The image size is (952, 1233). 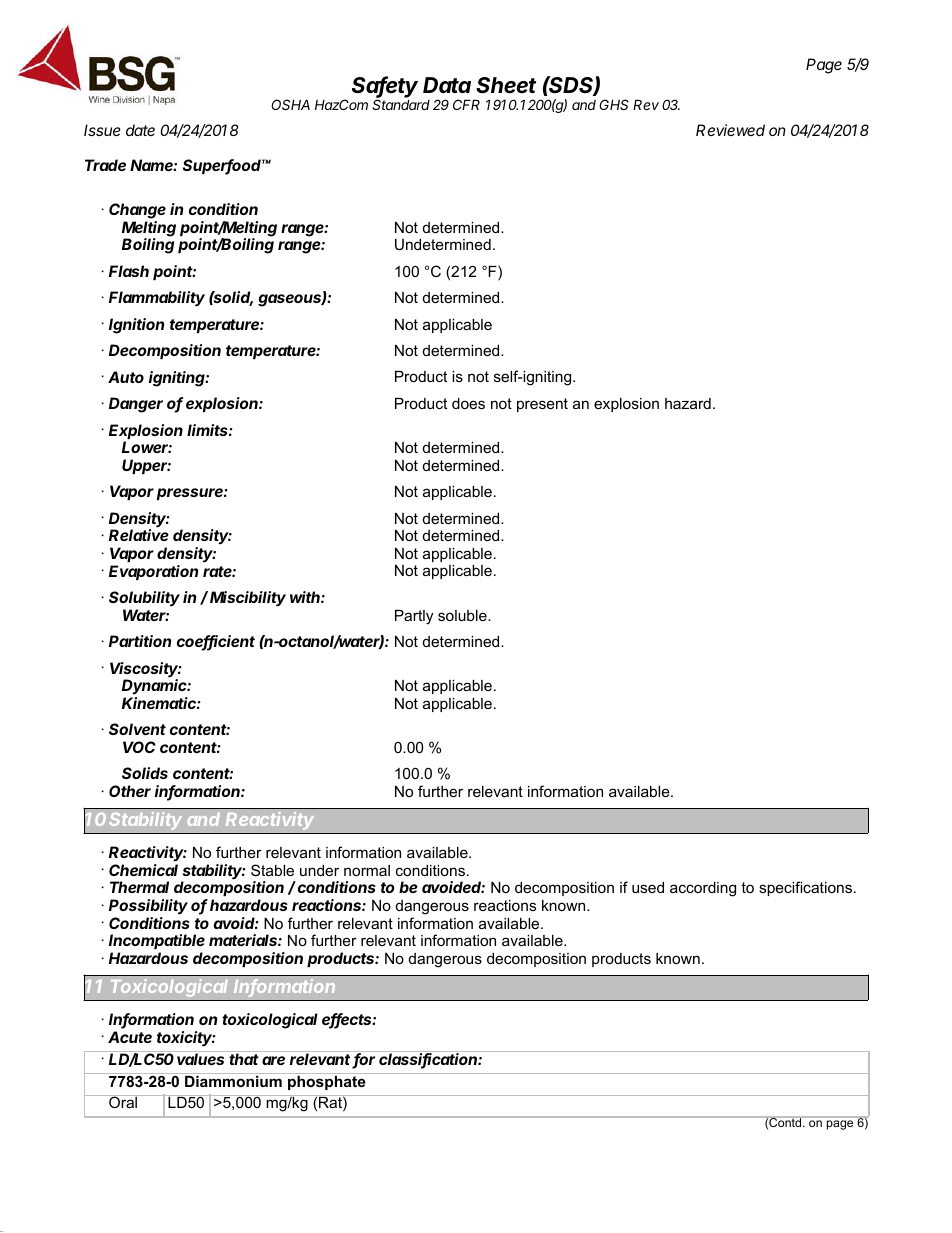 What do you see at coordinates (703, 889) in the screenshot?
I see `according` at bounding box center [703, 889].
